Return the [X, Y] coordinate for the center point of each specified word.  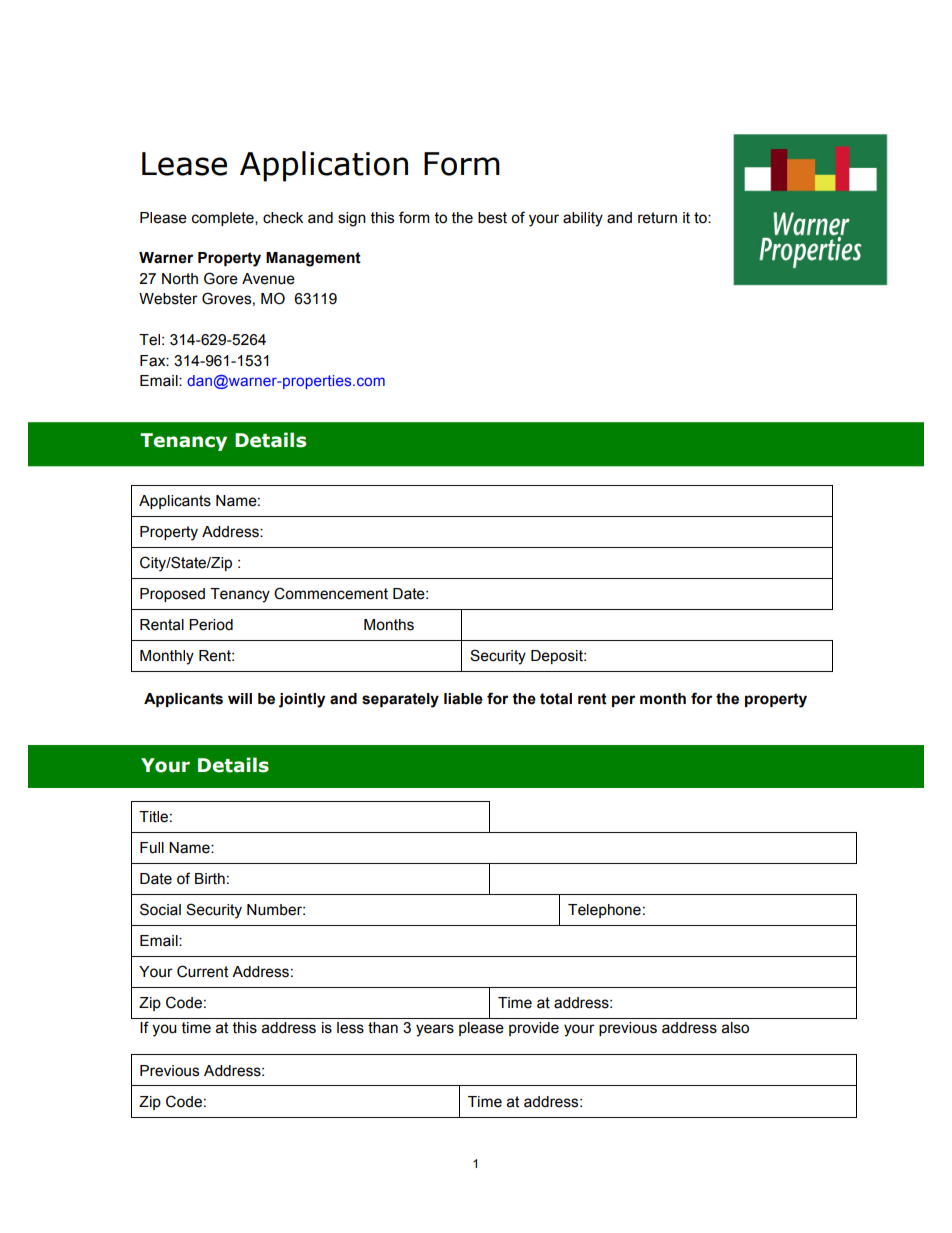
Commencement [331, 593]
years [435, 1030]
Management [313, 259]
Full [152, 848]
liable [463, 699]
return [657, 218]
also [735, 1028]
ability [583, 219]
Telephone [604, 911]
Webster [168, 299]
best [492, 218]
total [556, 699]
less [350, 1028]
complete [224, 219]
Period [211, 625]
